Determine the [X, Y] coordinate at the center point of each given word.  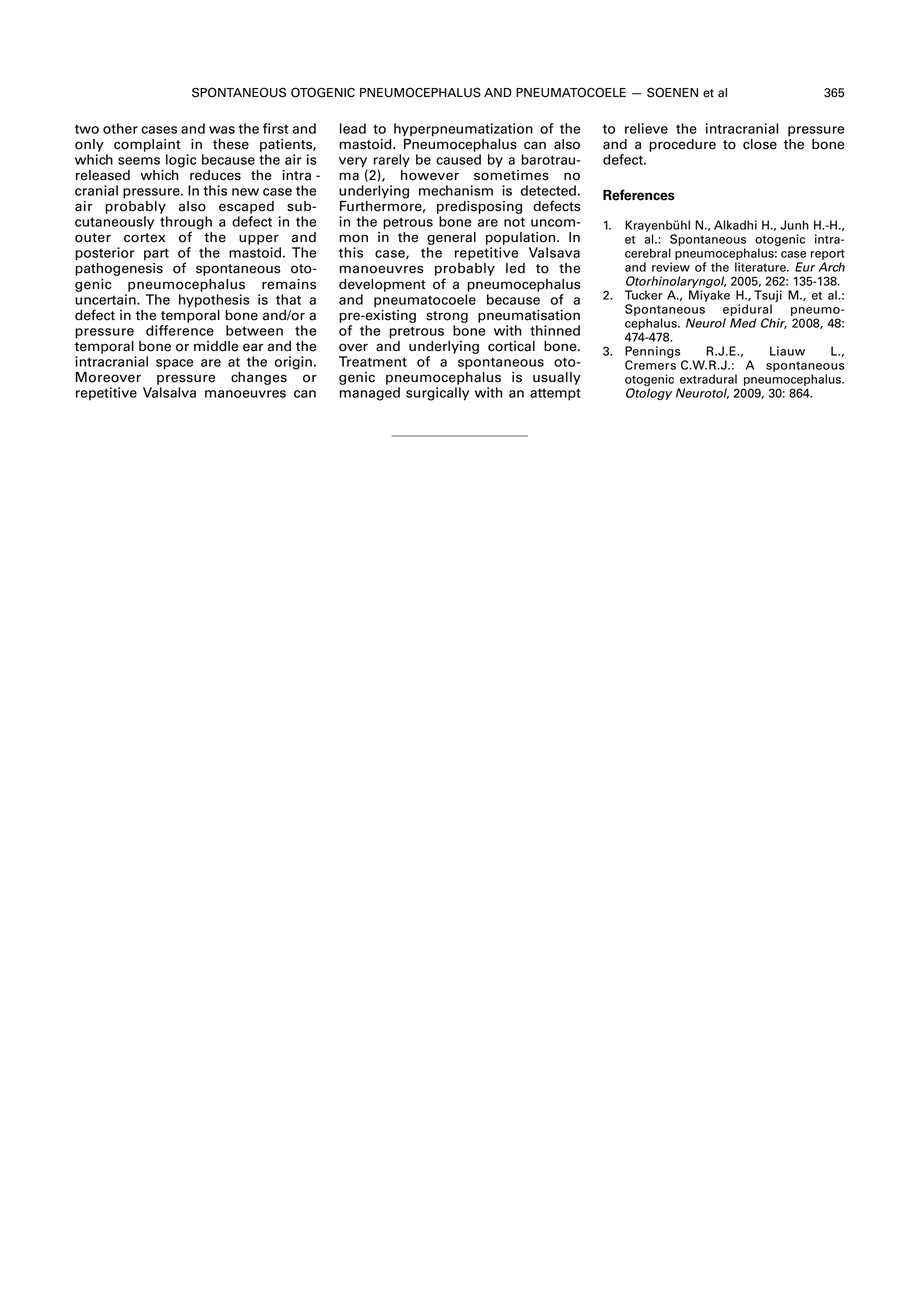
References [639, 195]
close [760, 144]
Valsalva [169, 392]
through [186, 224]
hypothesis [214, 301]
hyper [412, 129]
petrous [408, 223]
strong [447, 317]
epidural [747, 310]
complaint [147, 145]
